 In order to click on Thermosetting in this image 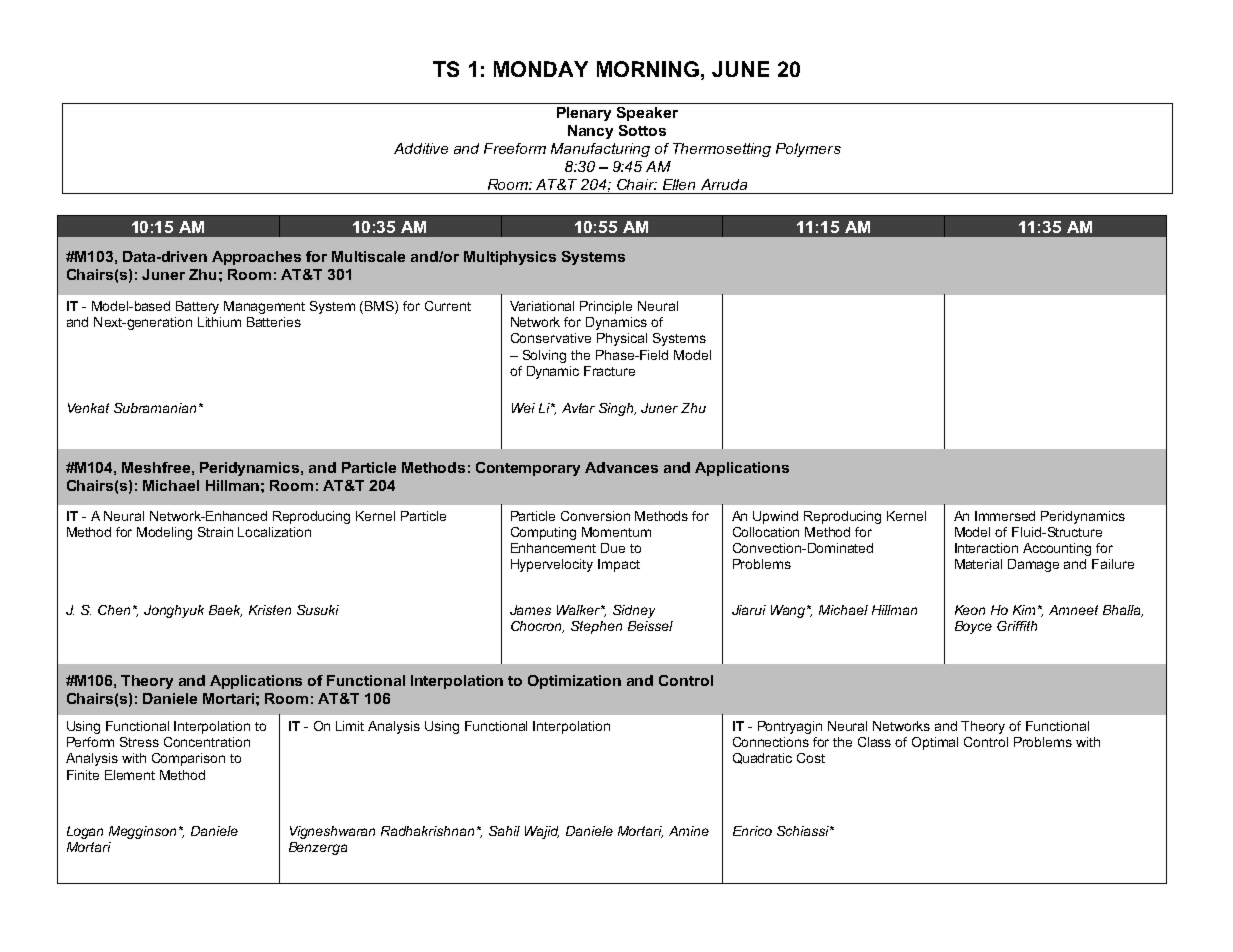, I will do `click(722, 150)`.
